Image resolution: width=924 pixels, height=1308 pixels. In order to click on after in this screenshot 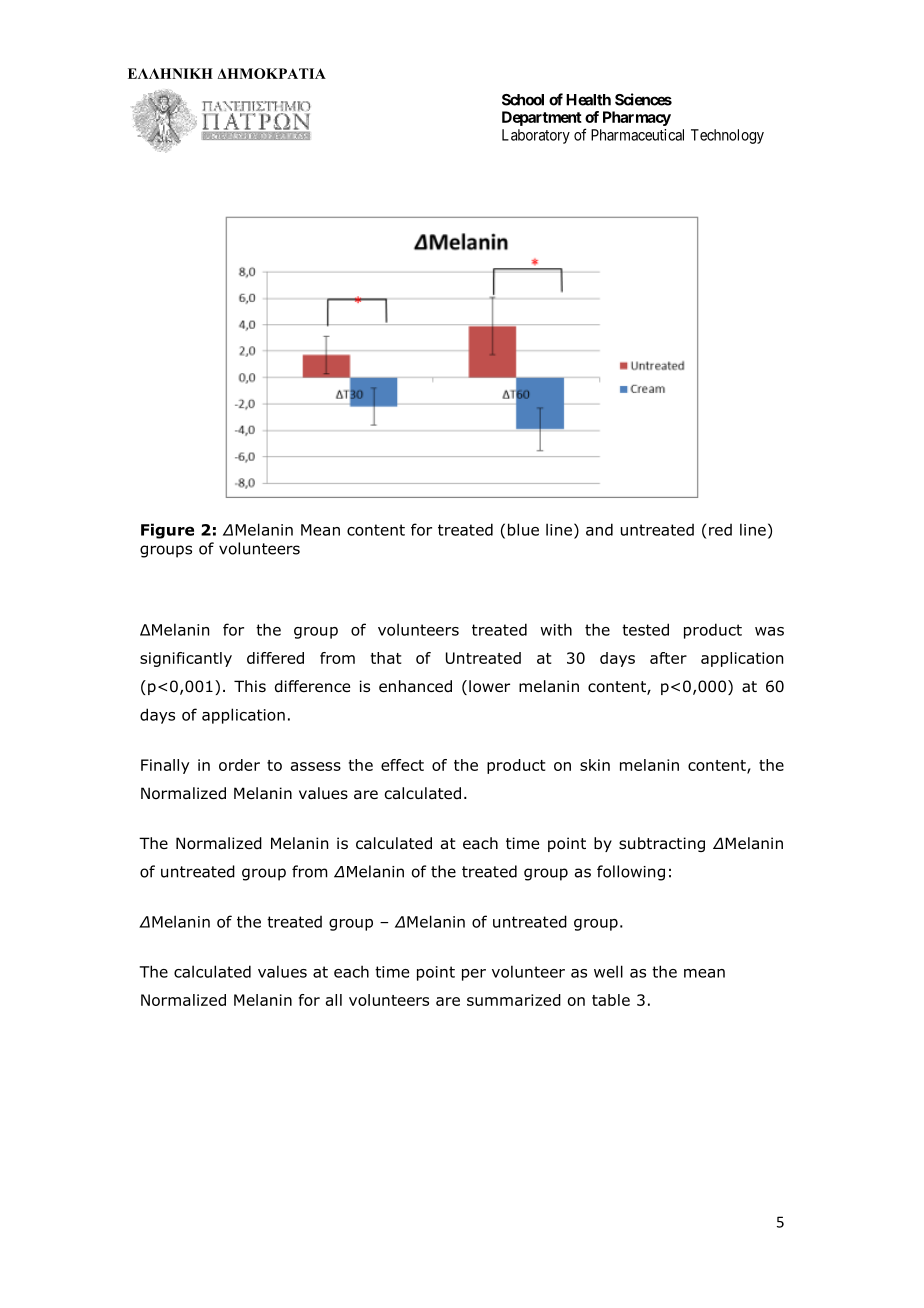, I will do `click(668, 658)`.
